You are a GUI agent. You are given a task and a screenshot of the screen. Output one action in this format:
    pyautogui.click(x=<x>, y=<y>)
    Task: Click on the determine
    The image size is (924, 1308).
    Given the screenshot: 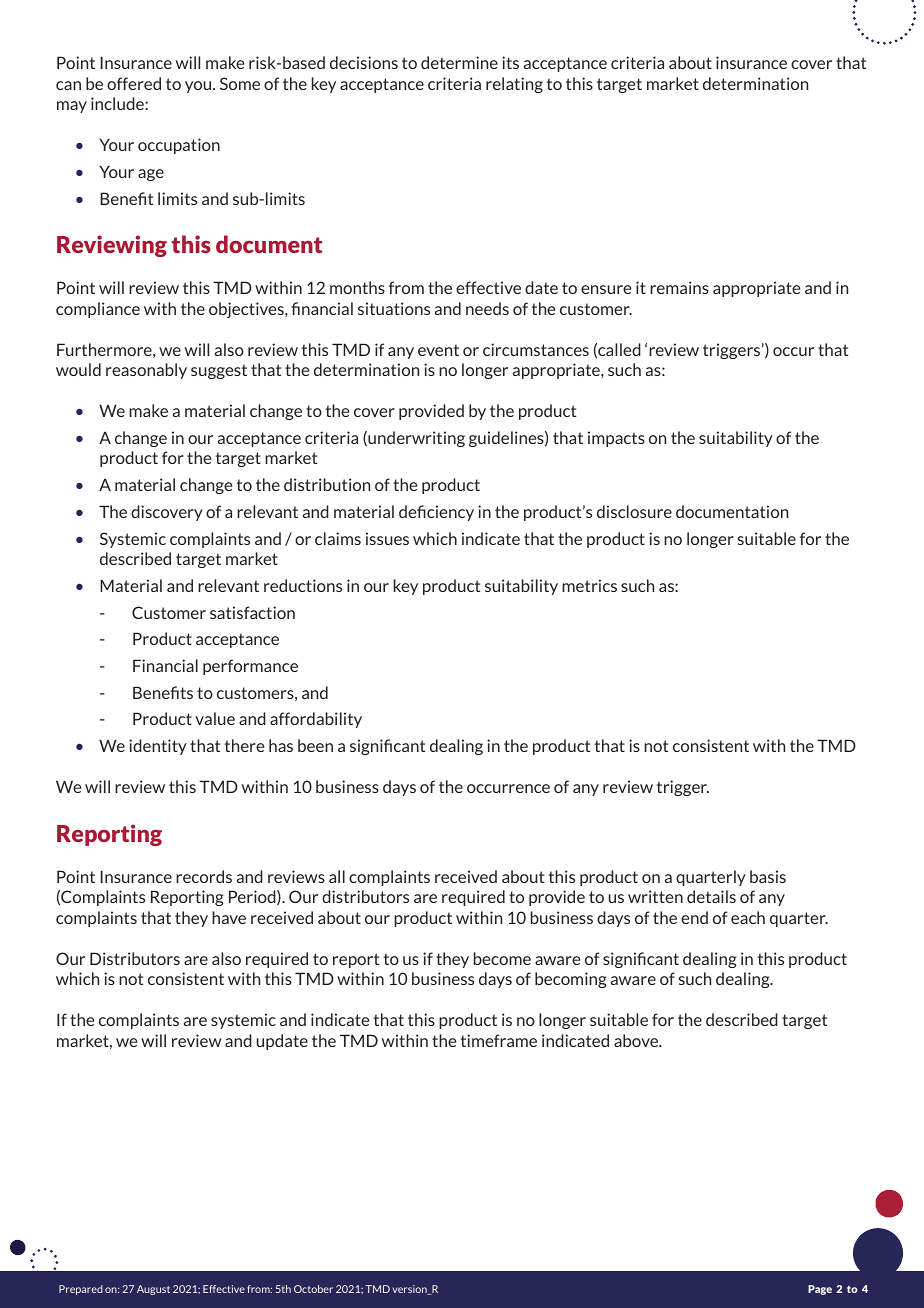 What is the action you would take?
    pyautogui.click(x=459, y=62)
